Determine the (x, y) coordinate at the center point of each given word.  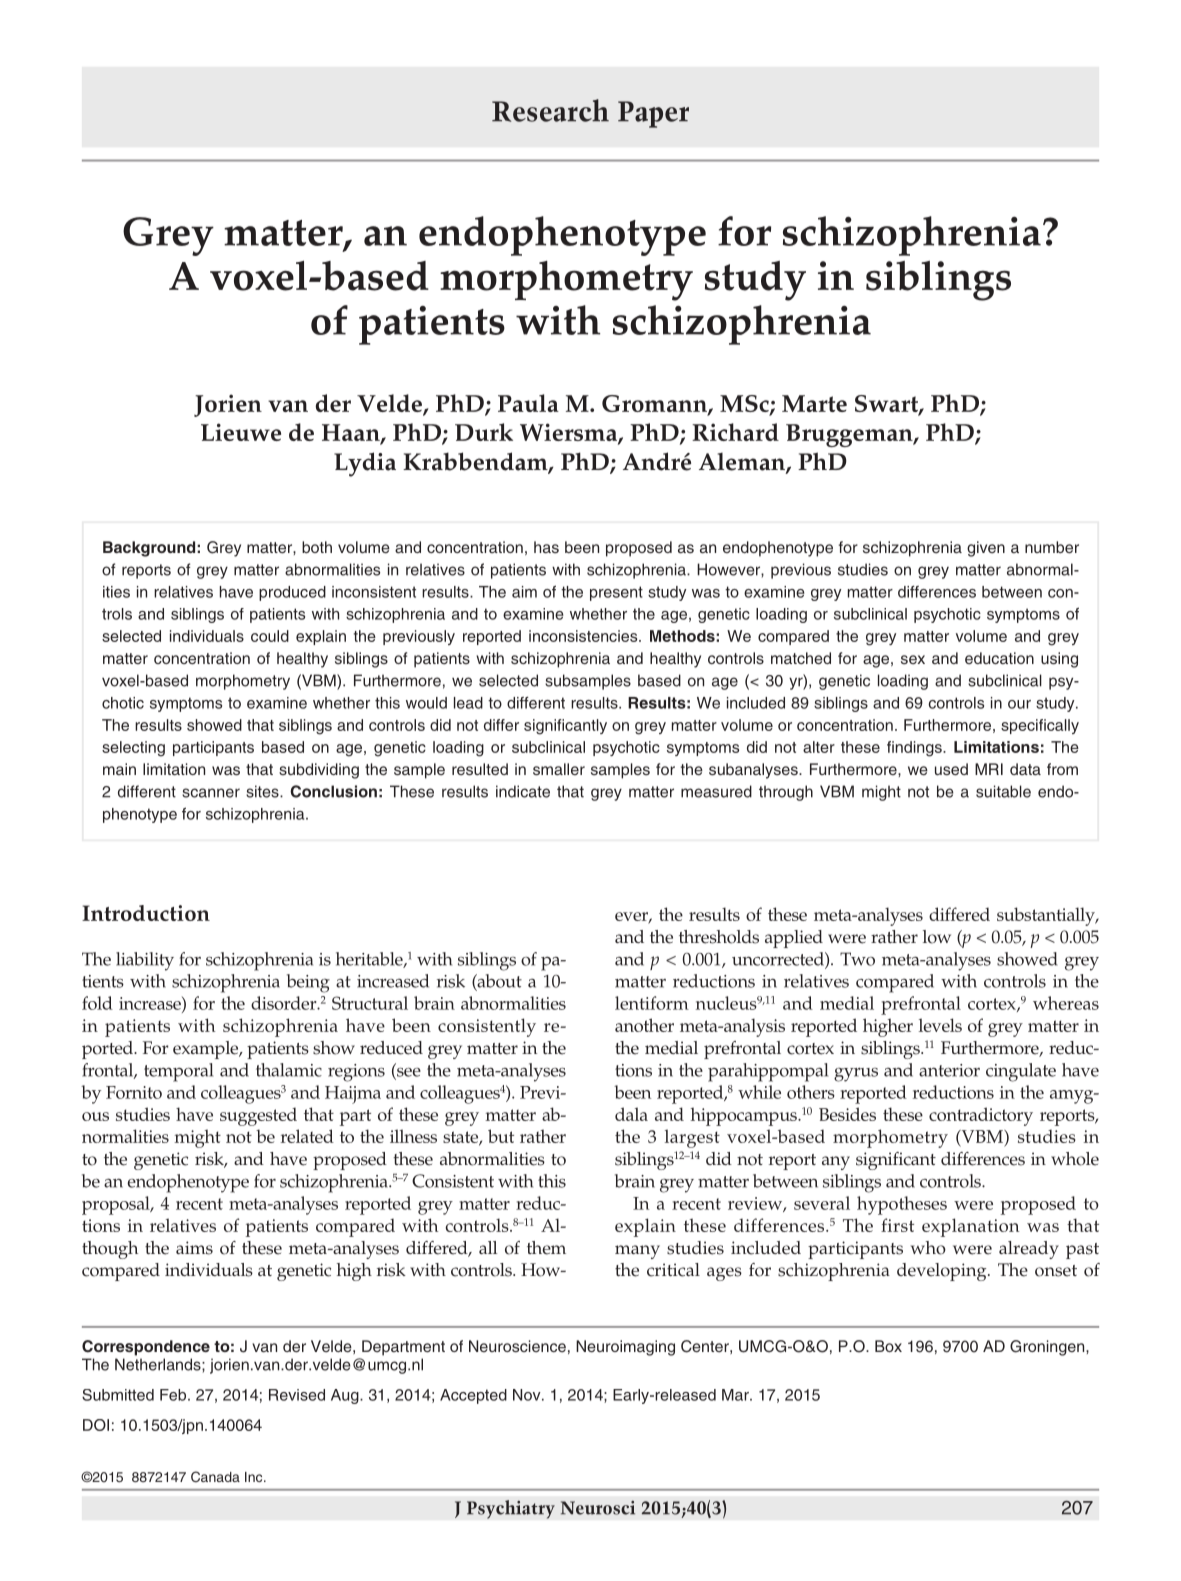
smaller (559, 769)
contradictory (981, 1116)
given (986, 549)
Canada (215, 1477)
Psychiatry (511, 1509)
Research (550, 110)
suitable (1003, 791)
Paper (653, 114)
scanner (211, 793)
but (501, 1136)
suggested (258, 1116)
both (317, 547)
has (546, 547)
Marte (814, 403)
